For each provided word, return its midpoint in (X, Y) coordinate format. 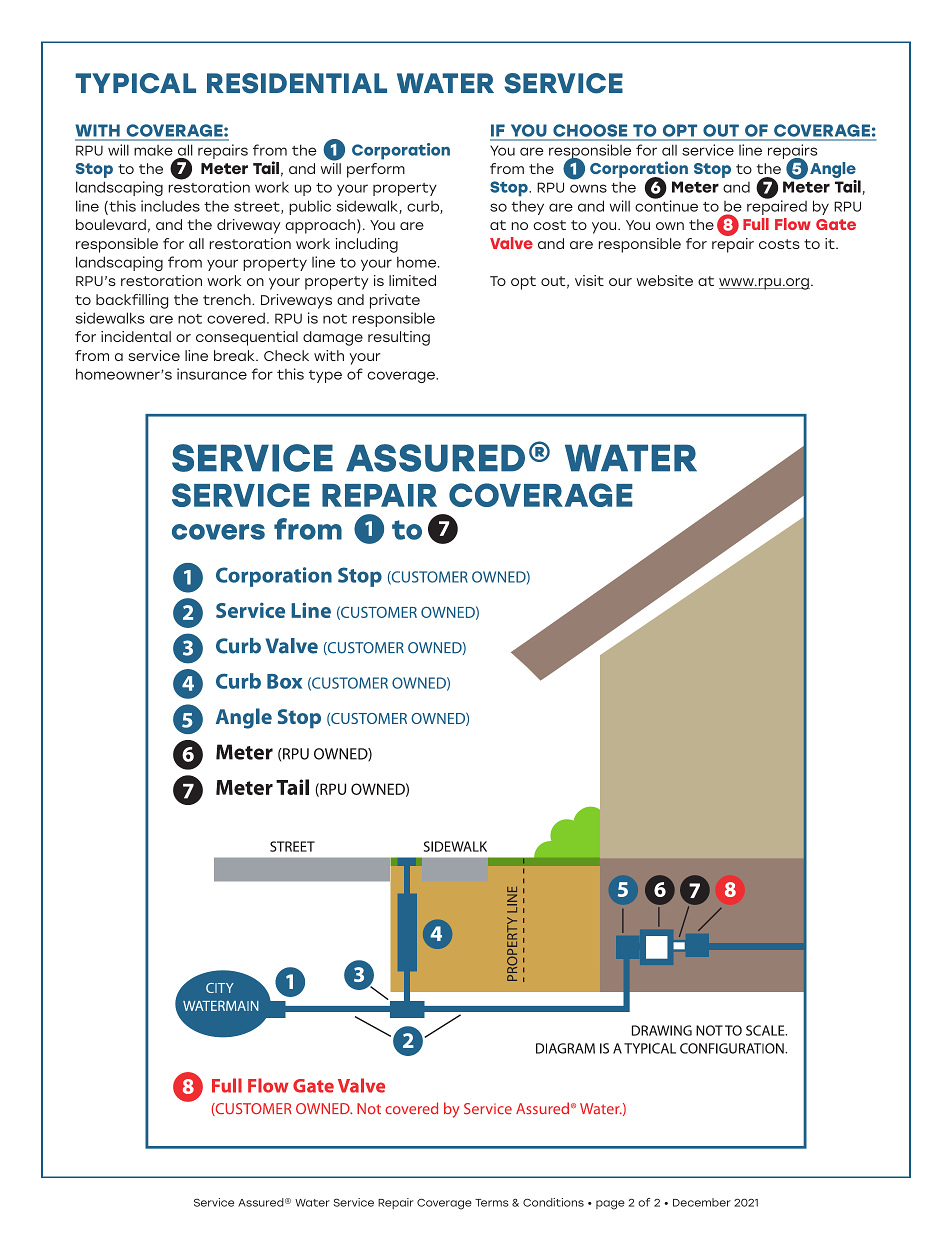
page (610, 1205)
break (235, 355)
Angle (833, 171)
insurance (212, 374)
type (325, 376)
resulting (399, 338)
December (702, 1202)
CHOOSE (590, 132)
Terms (492, 1203)
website (665, 280)
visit (589, 280)
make (153, 150)
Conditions (553, 1202)
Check (286, 355)
